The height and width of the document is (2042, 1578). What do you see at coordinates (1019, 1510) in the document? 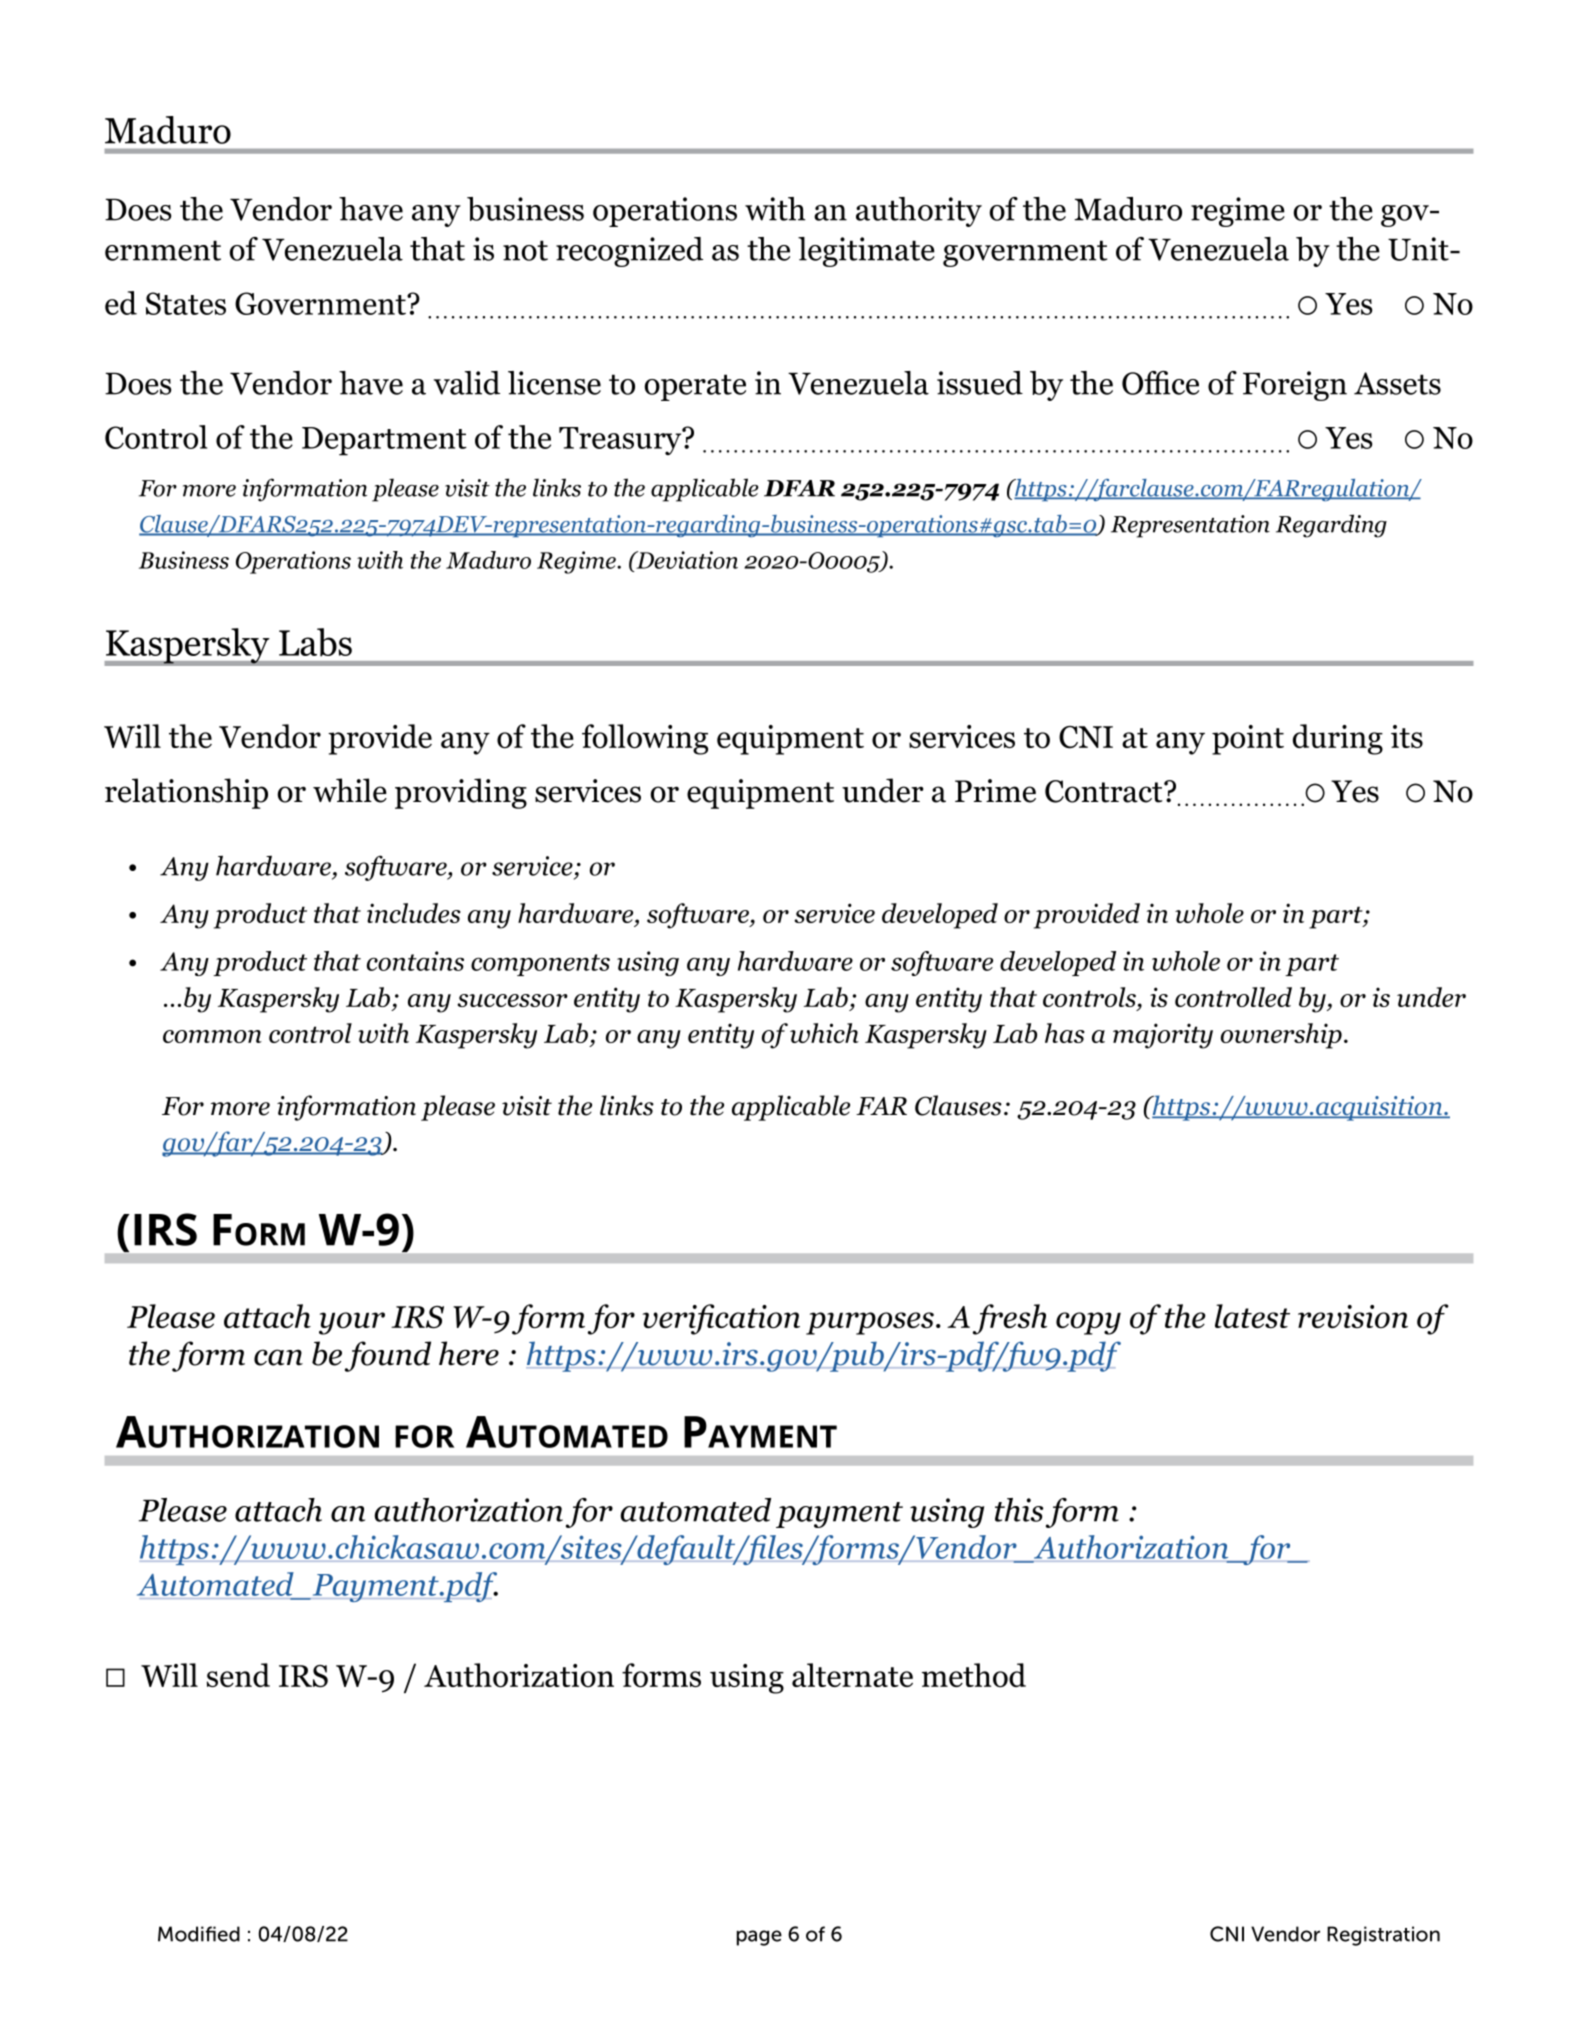
I see `this` at bounding box center [1019, 1510].
